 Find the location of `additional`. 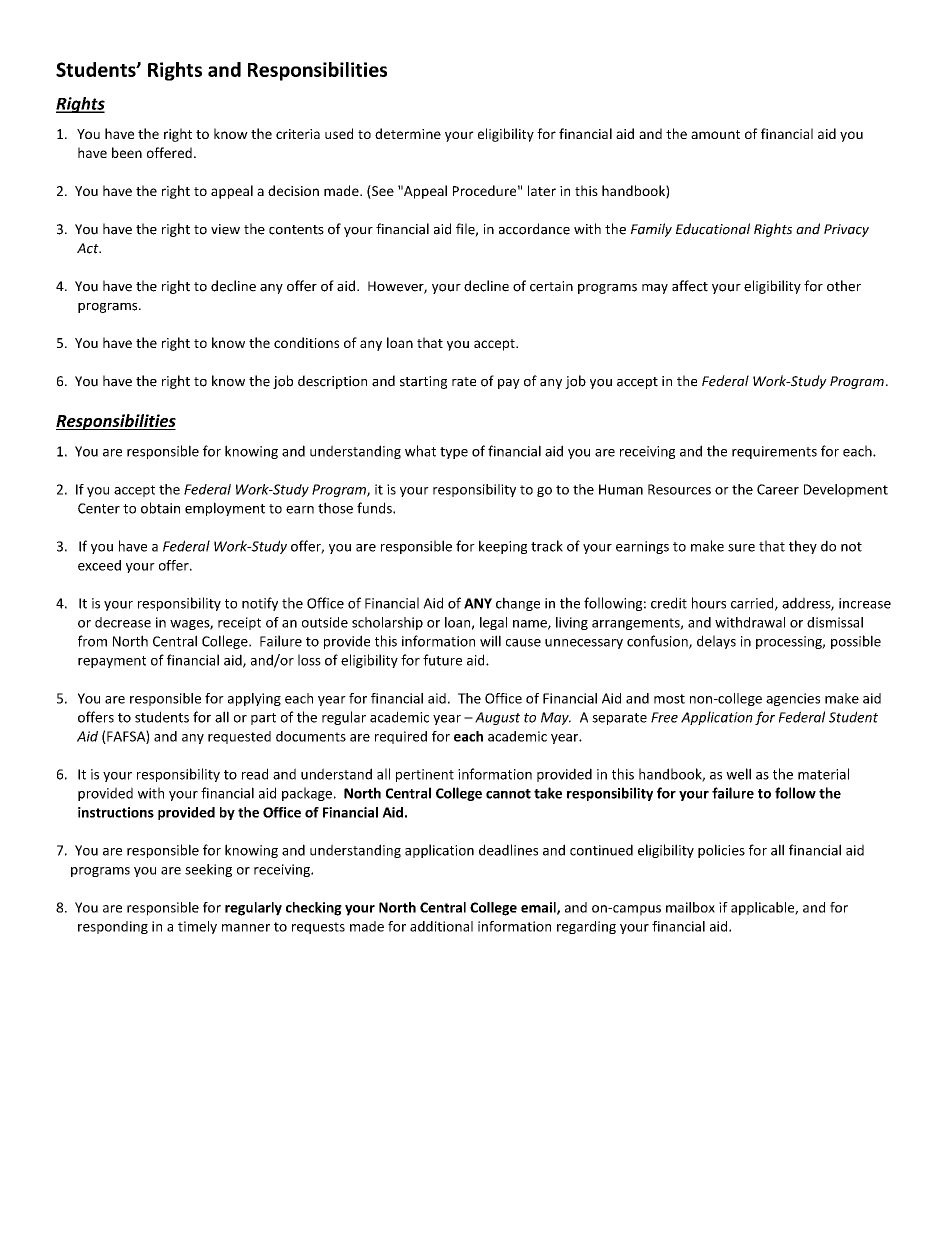

additional is located at coordinates (441, 926).
